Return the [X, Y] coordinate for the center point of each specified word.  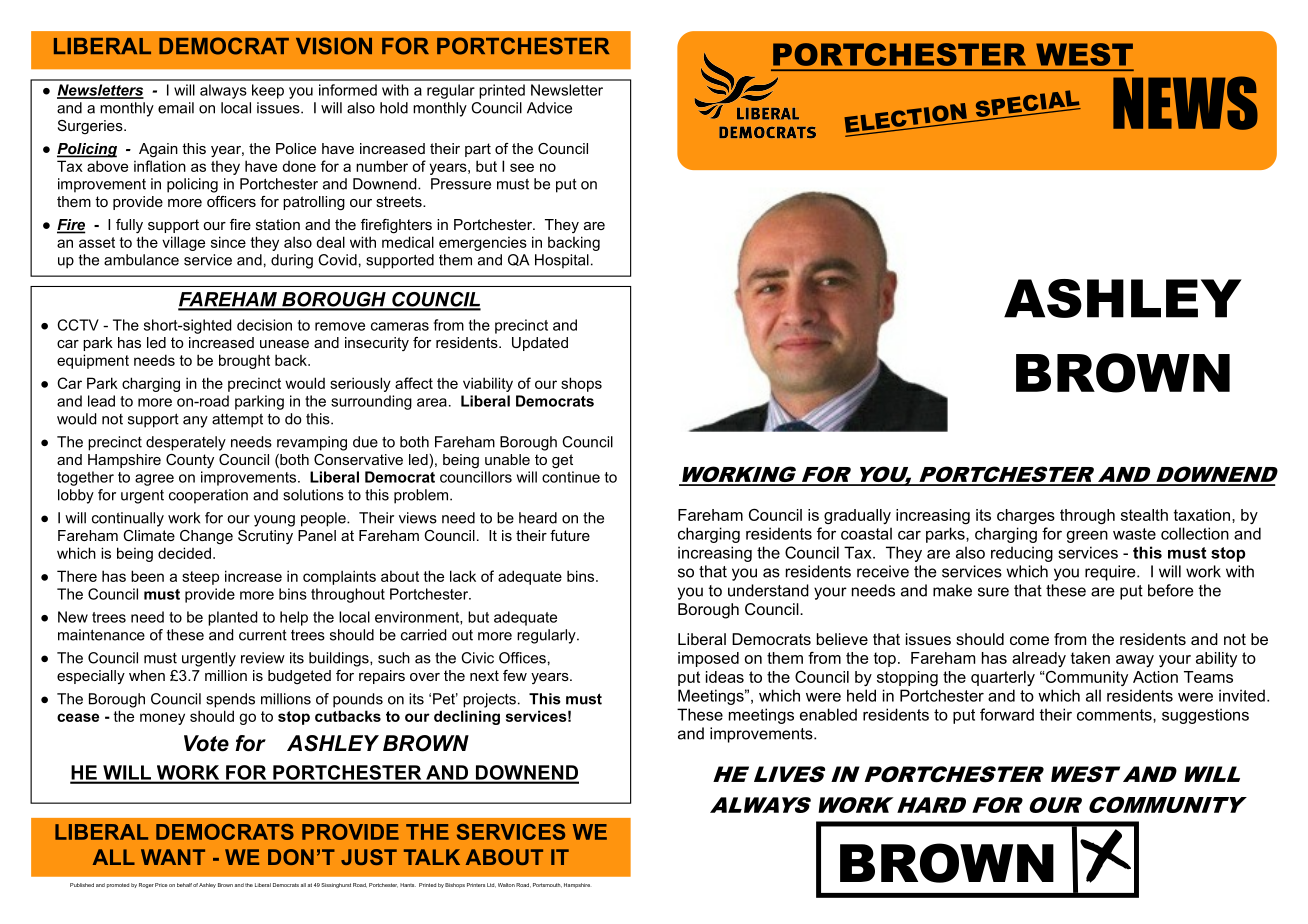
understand [768, 590]
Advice [549, 108]
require [1111, 573]
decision [264, 325]
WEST [1084, 54]
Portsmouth [547, 885]
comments [1115, 715]
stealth [1144, 515]
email [176, 108]
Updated [540, 344]
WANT [173, 857]
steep [200, 578]
